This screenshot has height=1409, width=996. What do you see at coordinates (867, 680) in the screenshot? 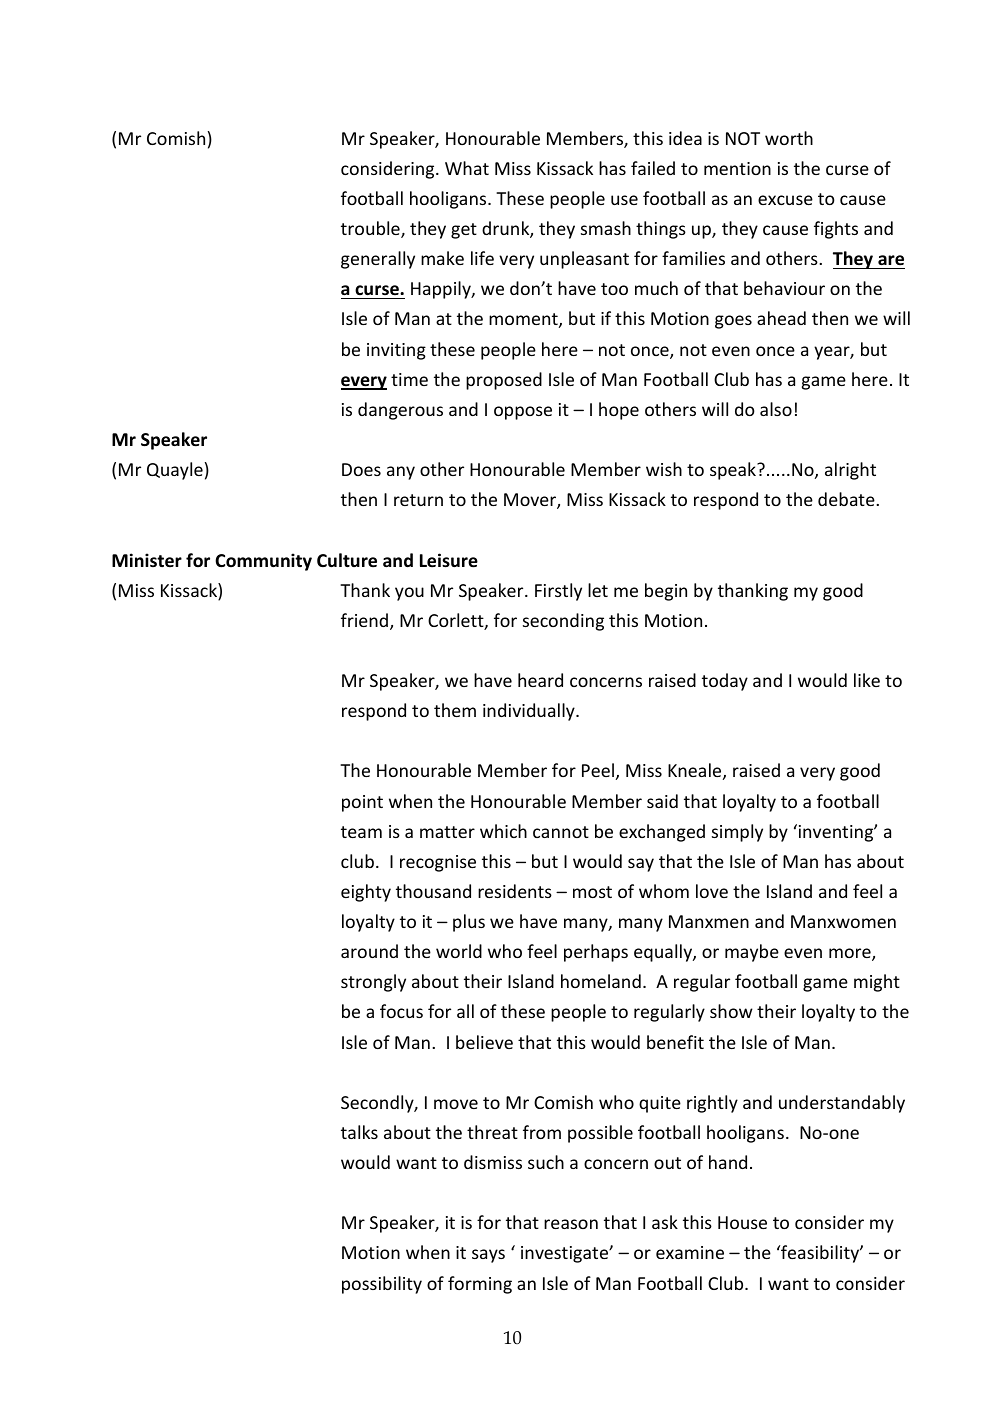
I see `like` at bounding box center [867, 680].
